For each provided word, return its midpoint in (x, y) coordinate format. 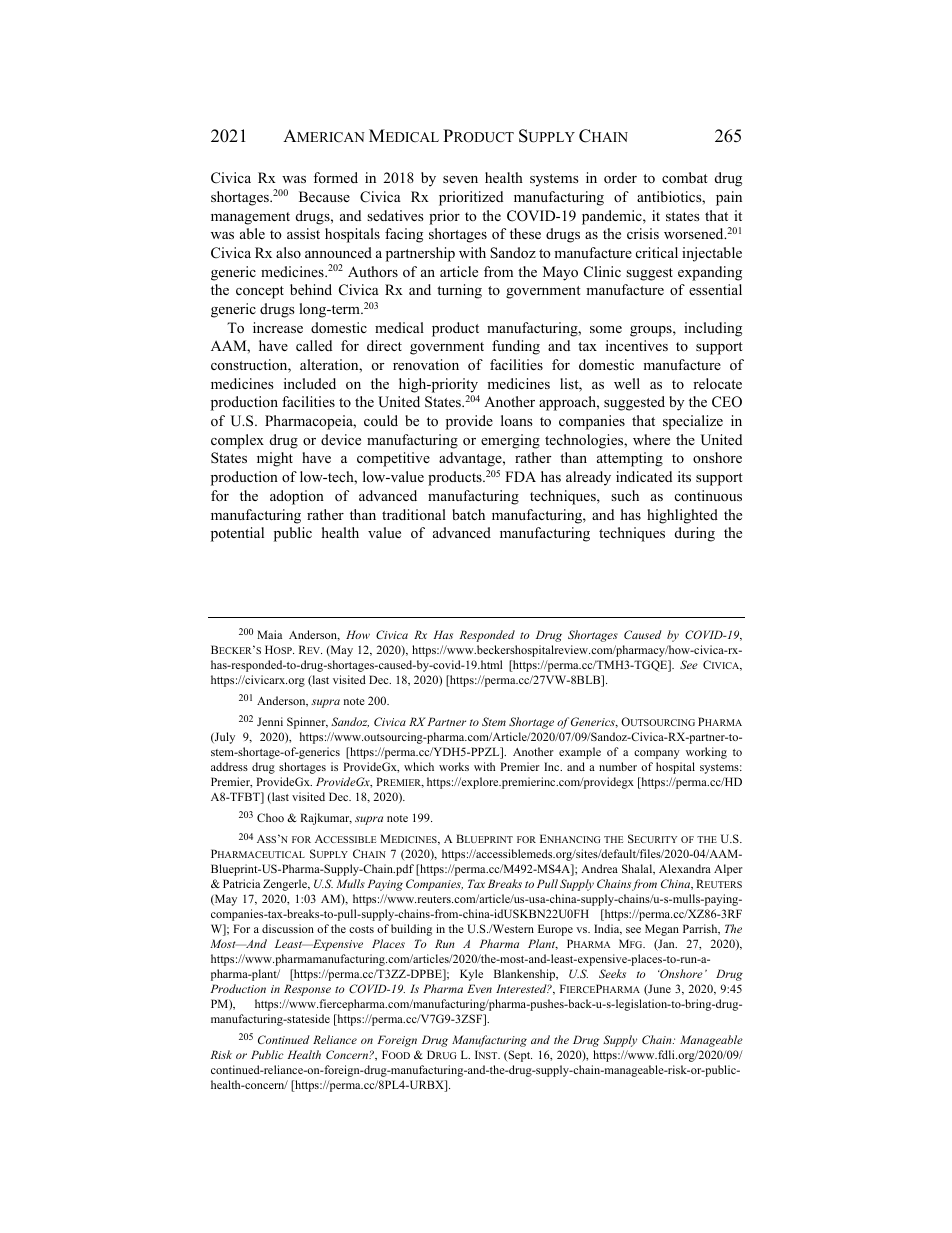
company (657, 754)
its (684, 476)
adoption (297, 497)
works (454, 766)
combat (685, 177)
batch (468, 514)
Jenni (270, 721)
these (525, 233)
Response (307, 990)
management (250, 218)
